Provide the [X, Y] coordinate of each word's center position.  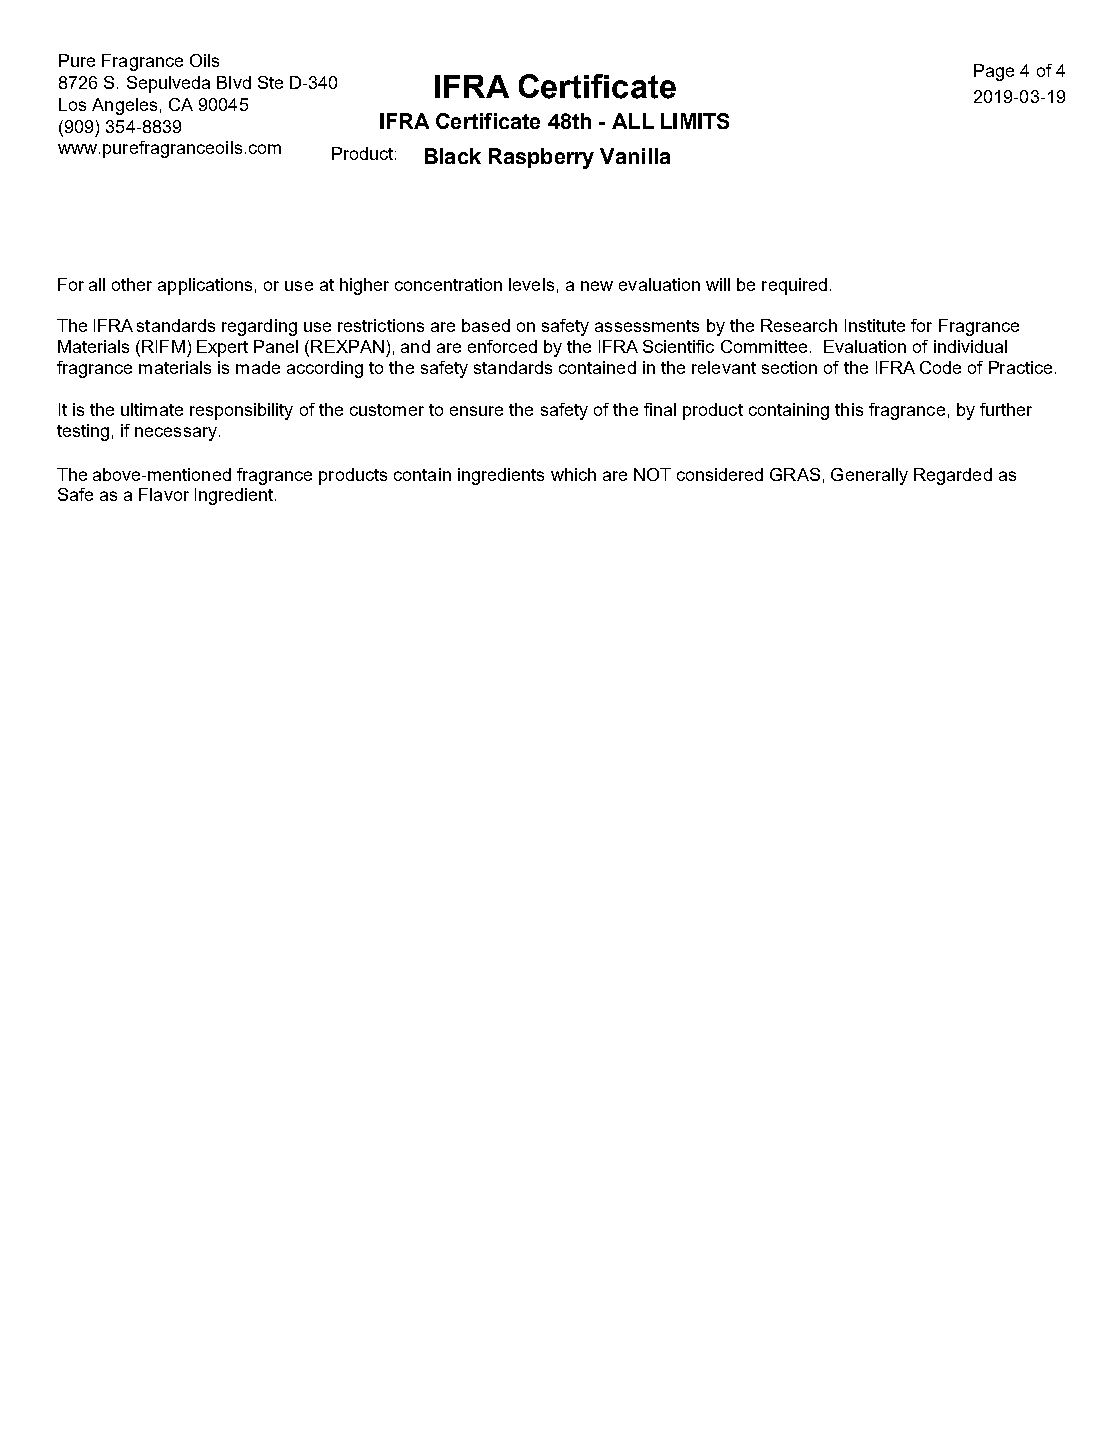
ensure [476, 411]
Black [453, 156]
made [258, 367]
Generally [869, 476]
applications [205, 286]
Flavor [164, 494]
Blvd [234, 82]
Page [994, 72]
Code [940, 367]
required [794, 286]
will [718, 284]
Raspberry [541, 158]
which [573, 474]
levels [531, 284]
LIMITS [695, 121]
